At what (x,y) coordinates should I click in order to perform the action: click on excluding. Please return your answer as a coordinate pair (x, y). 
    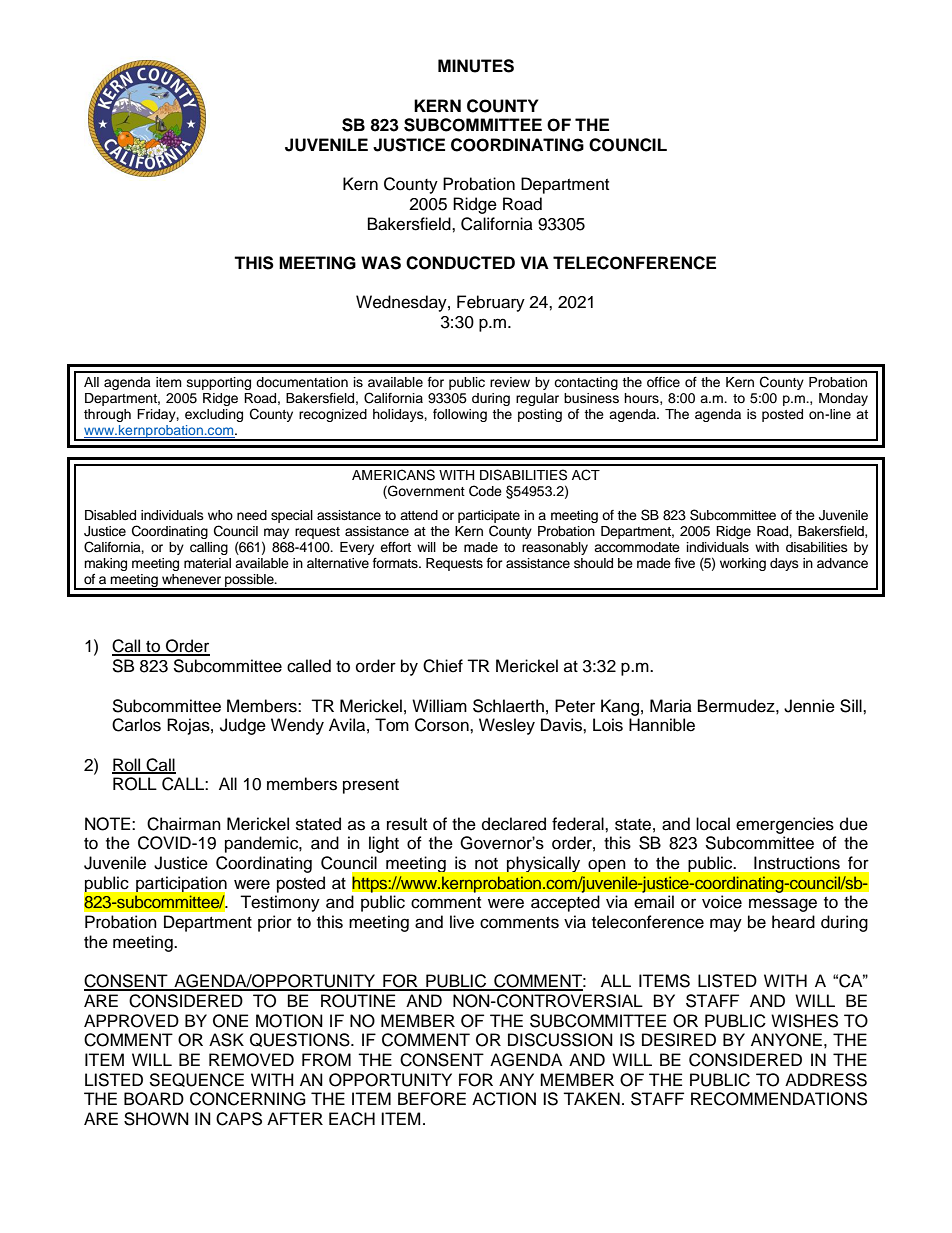
    Looking at the image, I should click on (214, 415).
